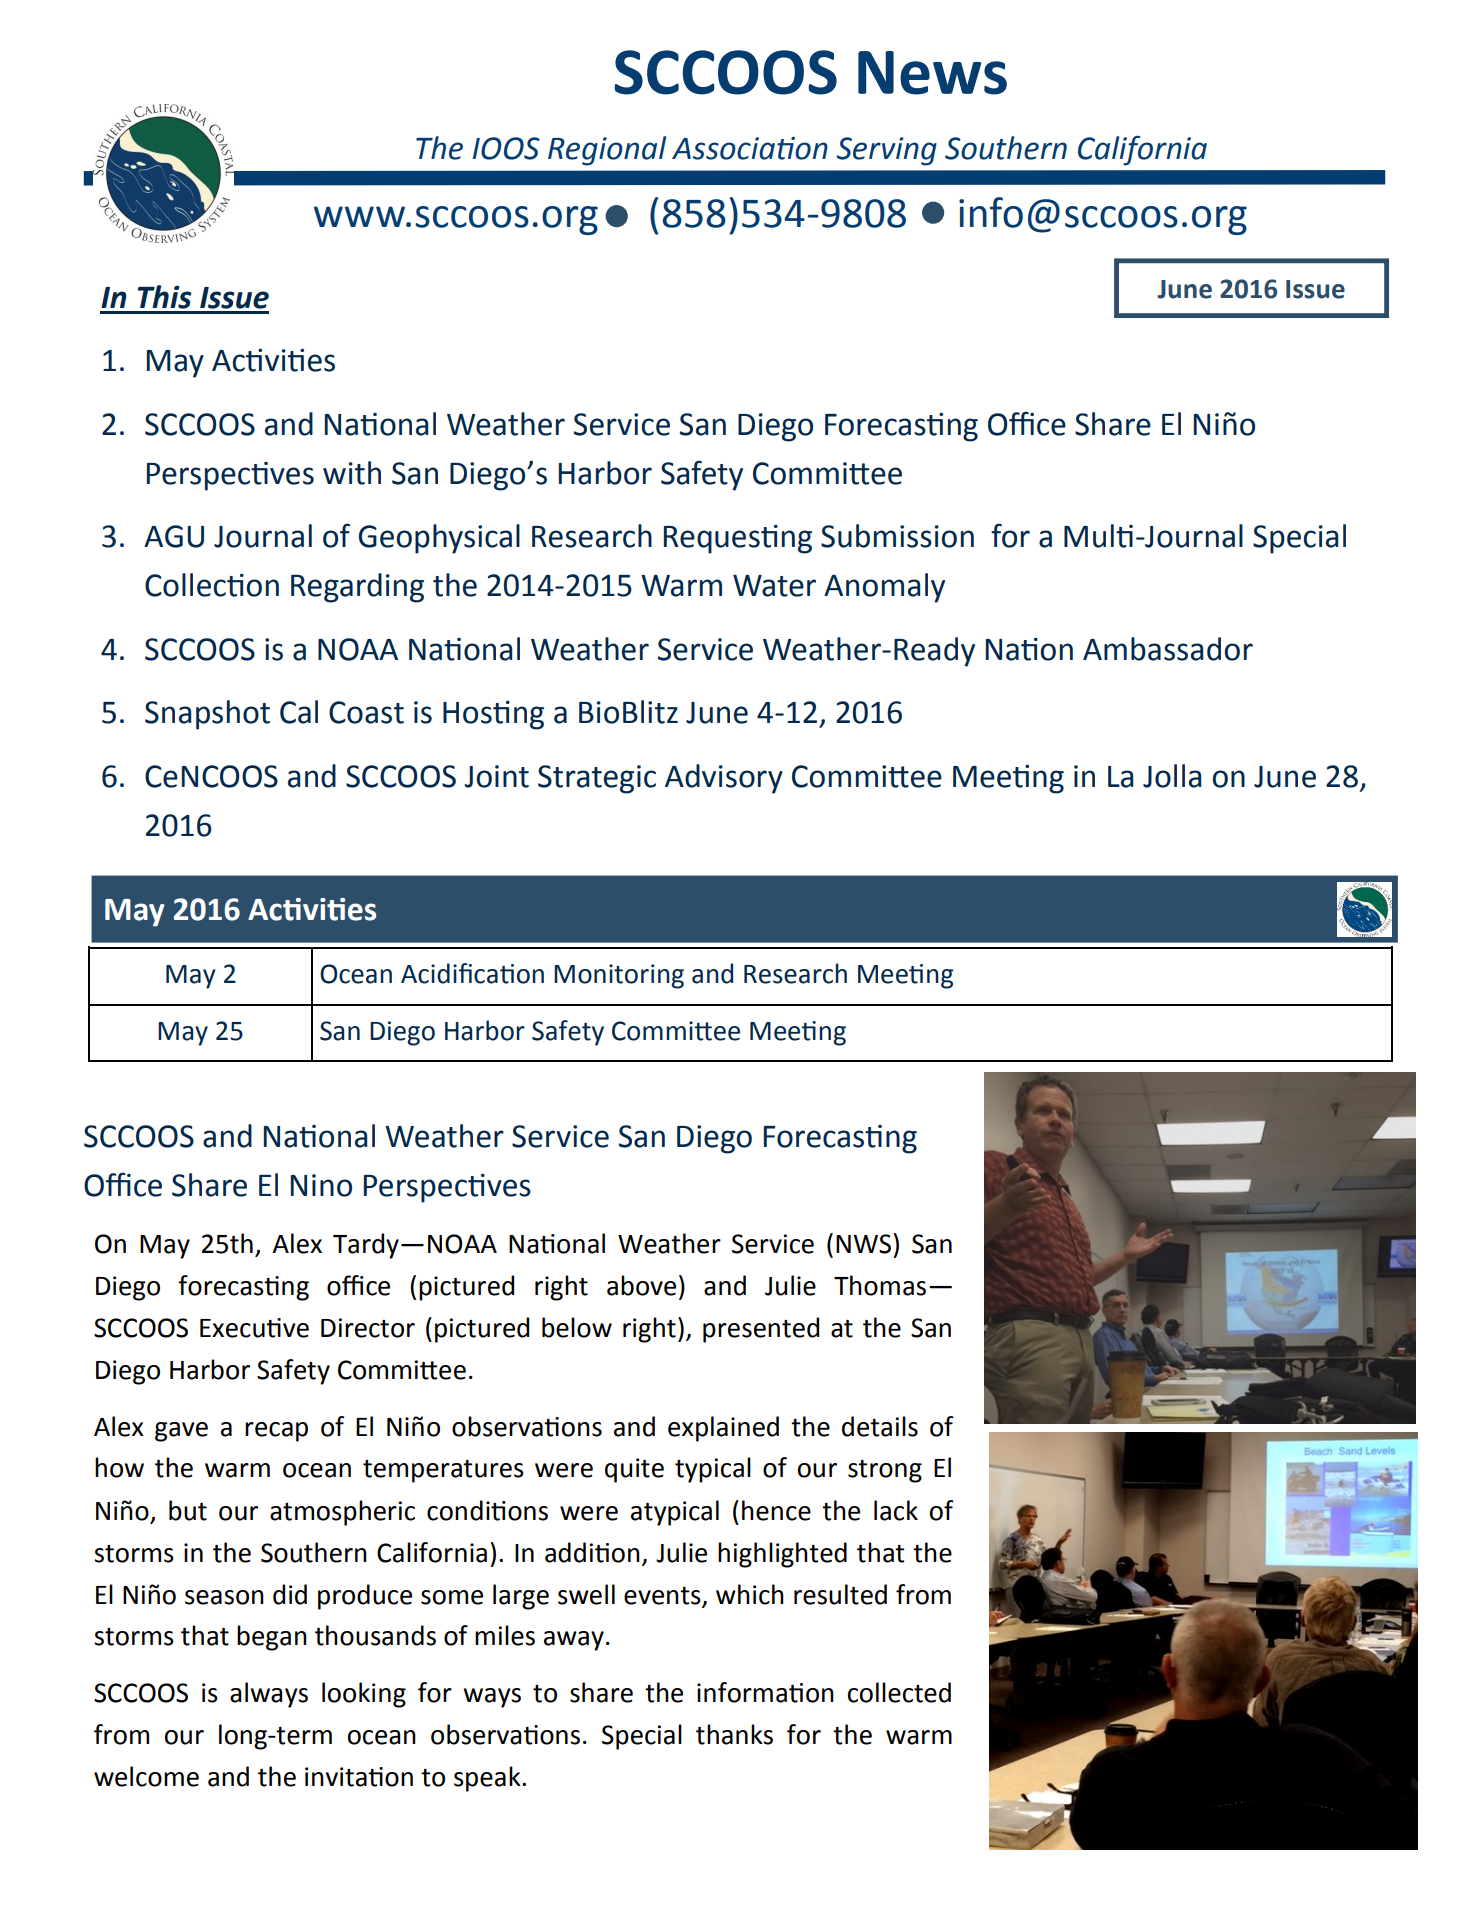 This document has width=1475, height=1908. What do you see at coordinates (174, 536) in the document?
I see `AGU` at bounding box center [174, 536].
